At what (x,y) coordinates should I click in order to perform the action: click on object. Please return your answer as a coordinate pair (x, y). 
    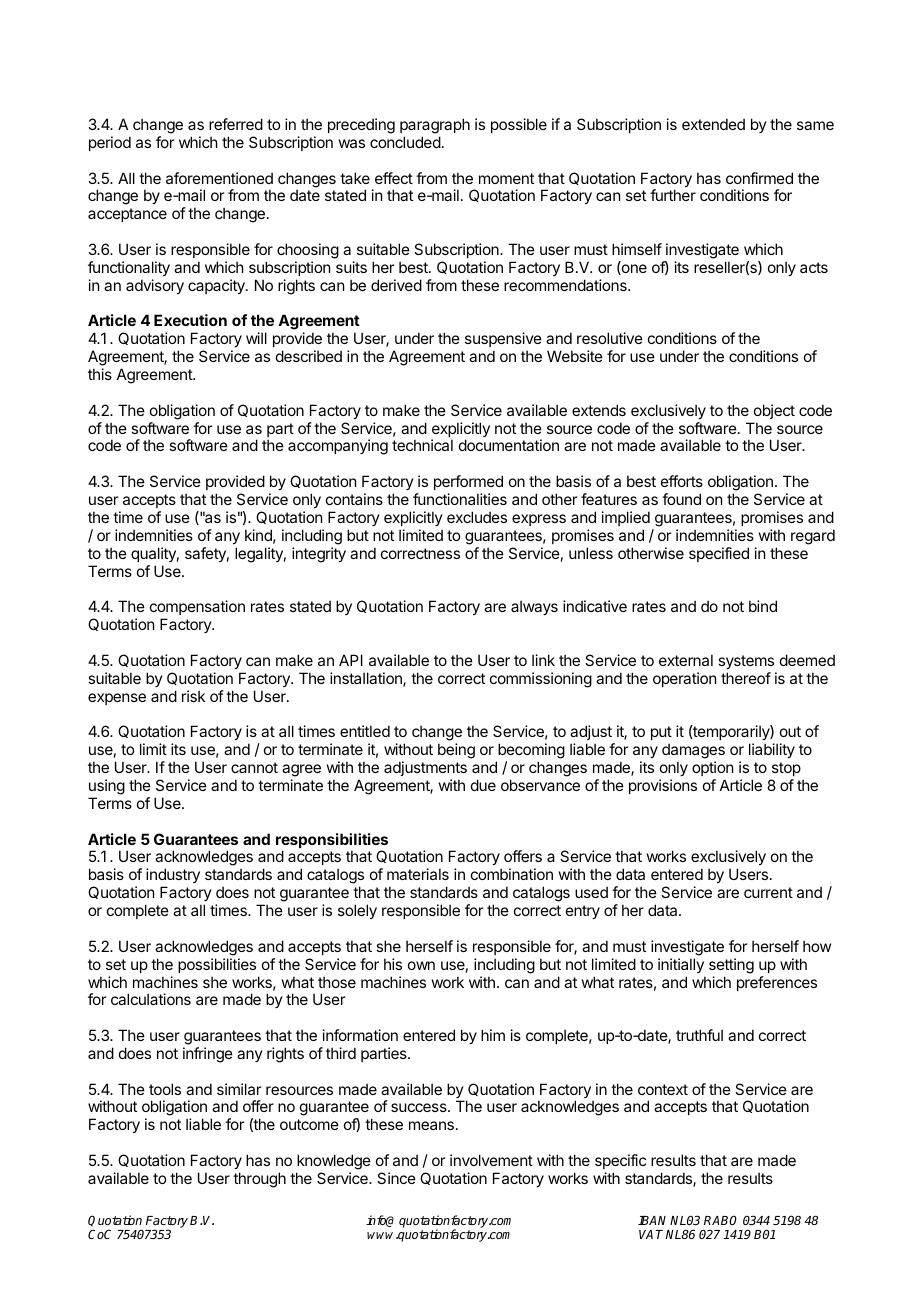
    Looking at the image, I should click on (774, 411).
